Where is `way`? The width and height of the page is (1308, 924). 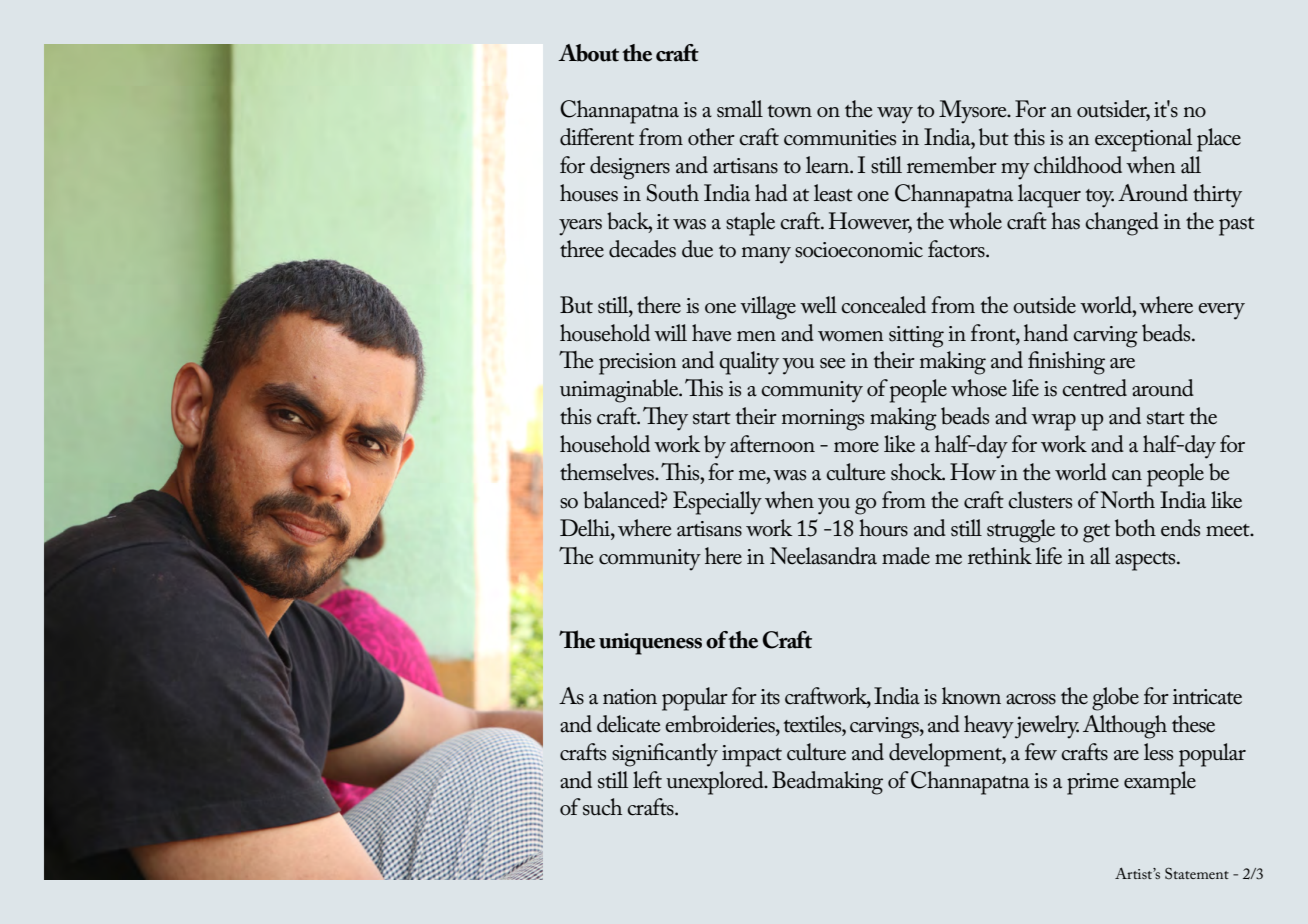 way is located at coordinates (895, 115).
